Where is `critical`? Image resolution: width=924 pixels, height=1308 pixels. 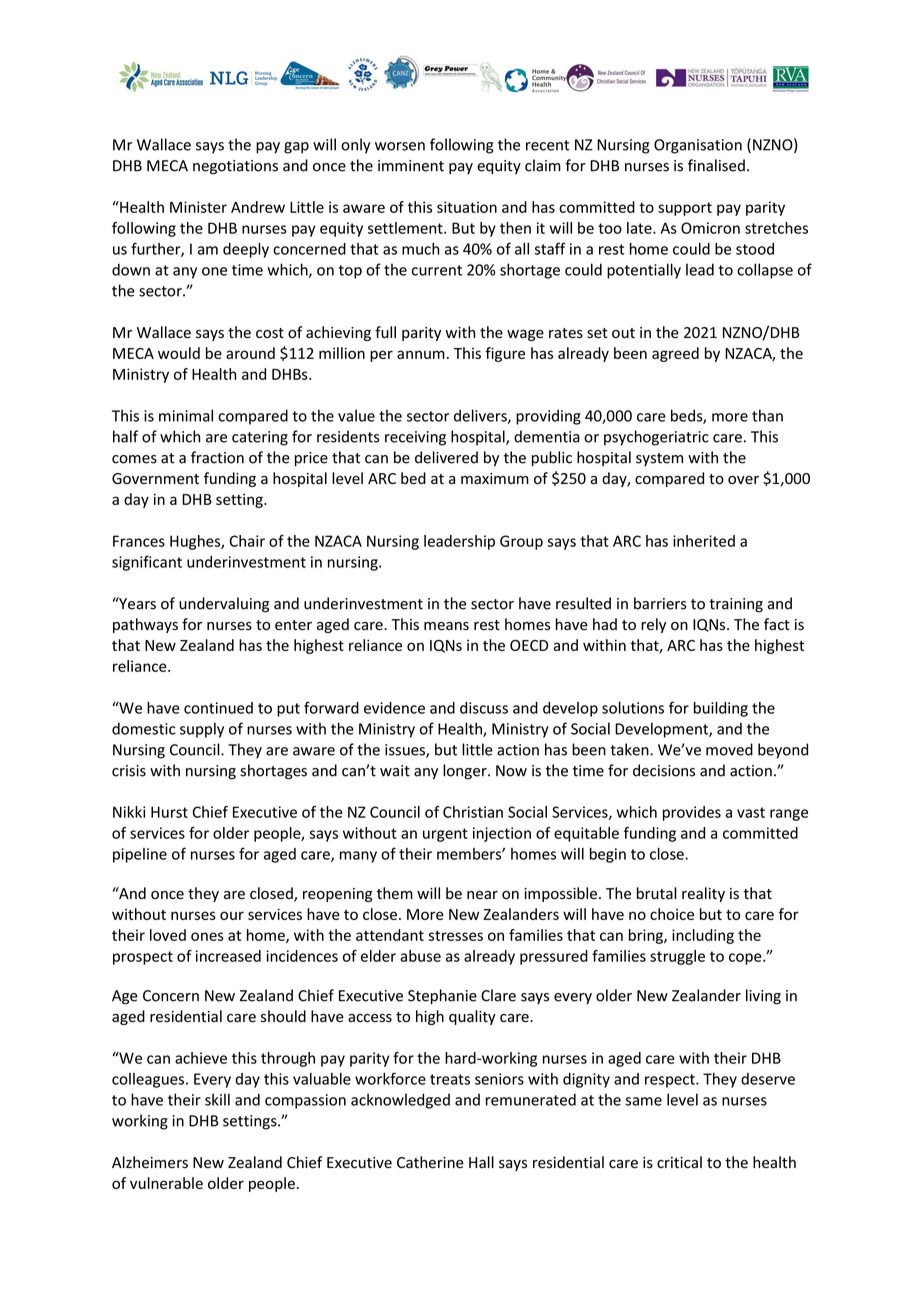 critical is located at coordinates (679, 1162).
